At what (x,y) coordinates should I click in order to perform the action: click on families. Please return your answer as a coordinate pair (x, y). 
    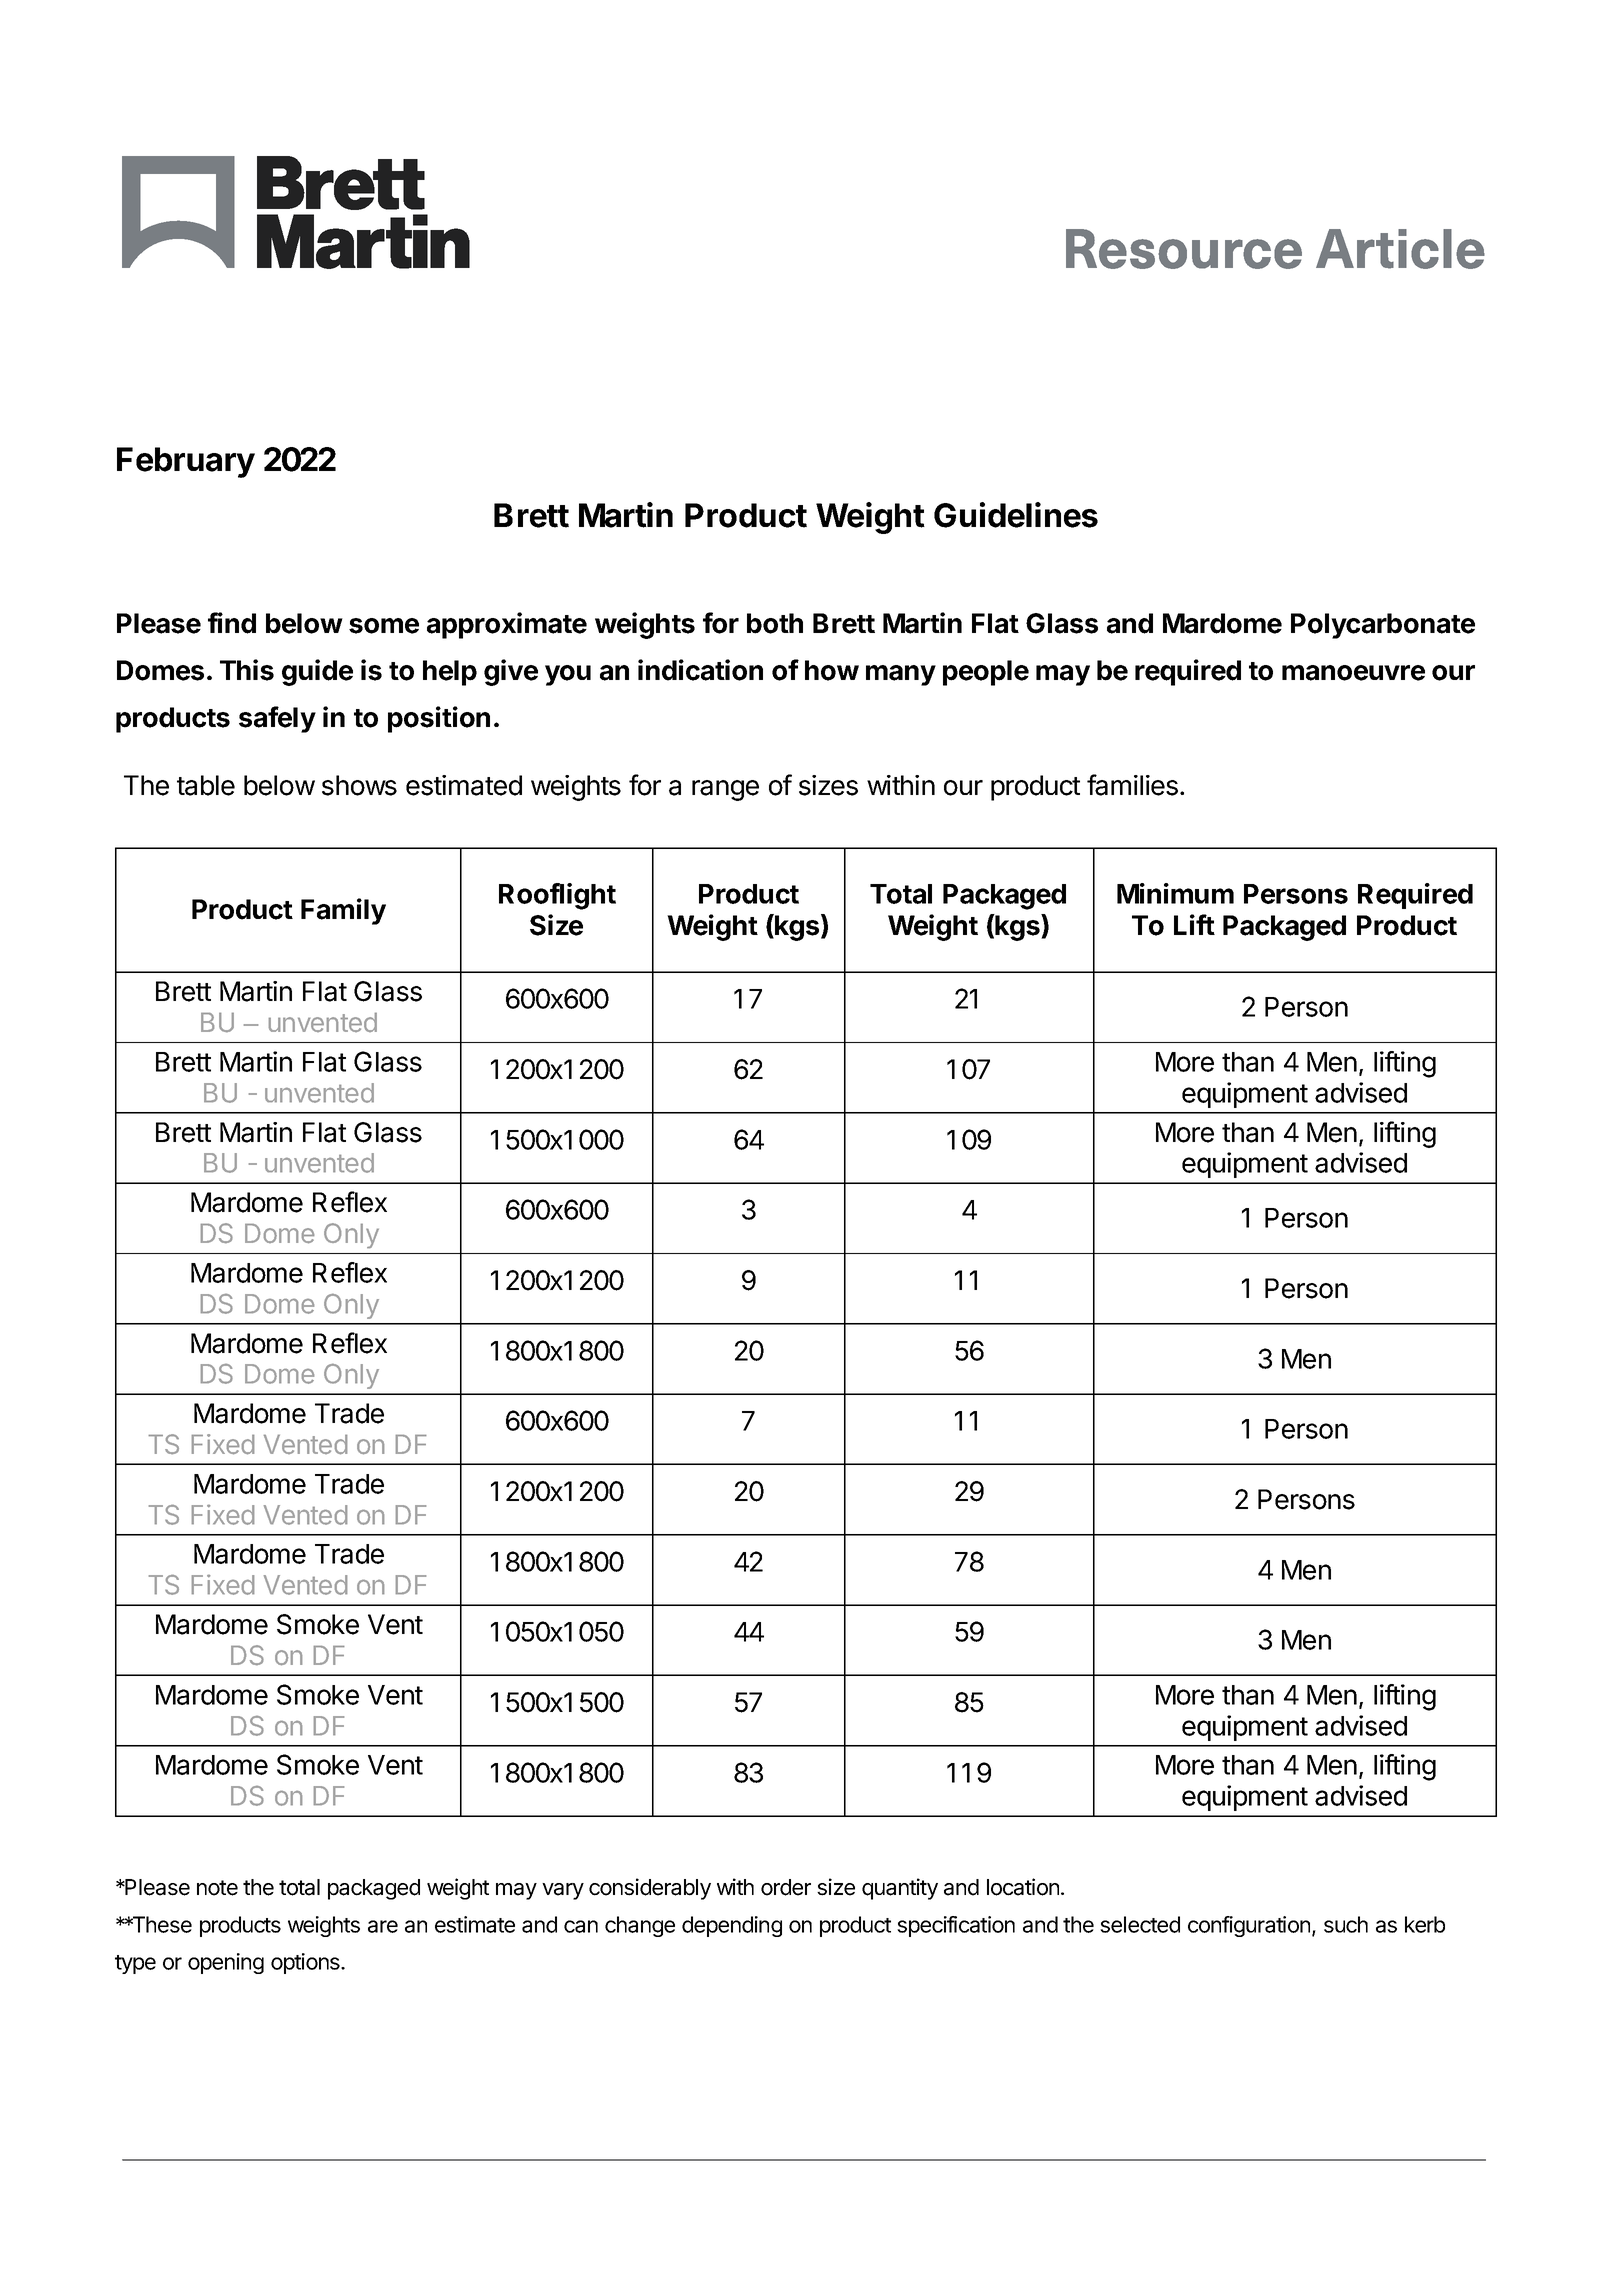
    Looking at the image, I should click on (1132, 785).
